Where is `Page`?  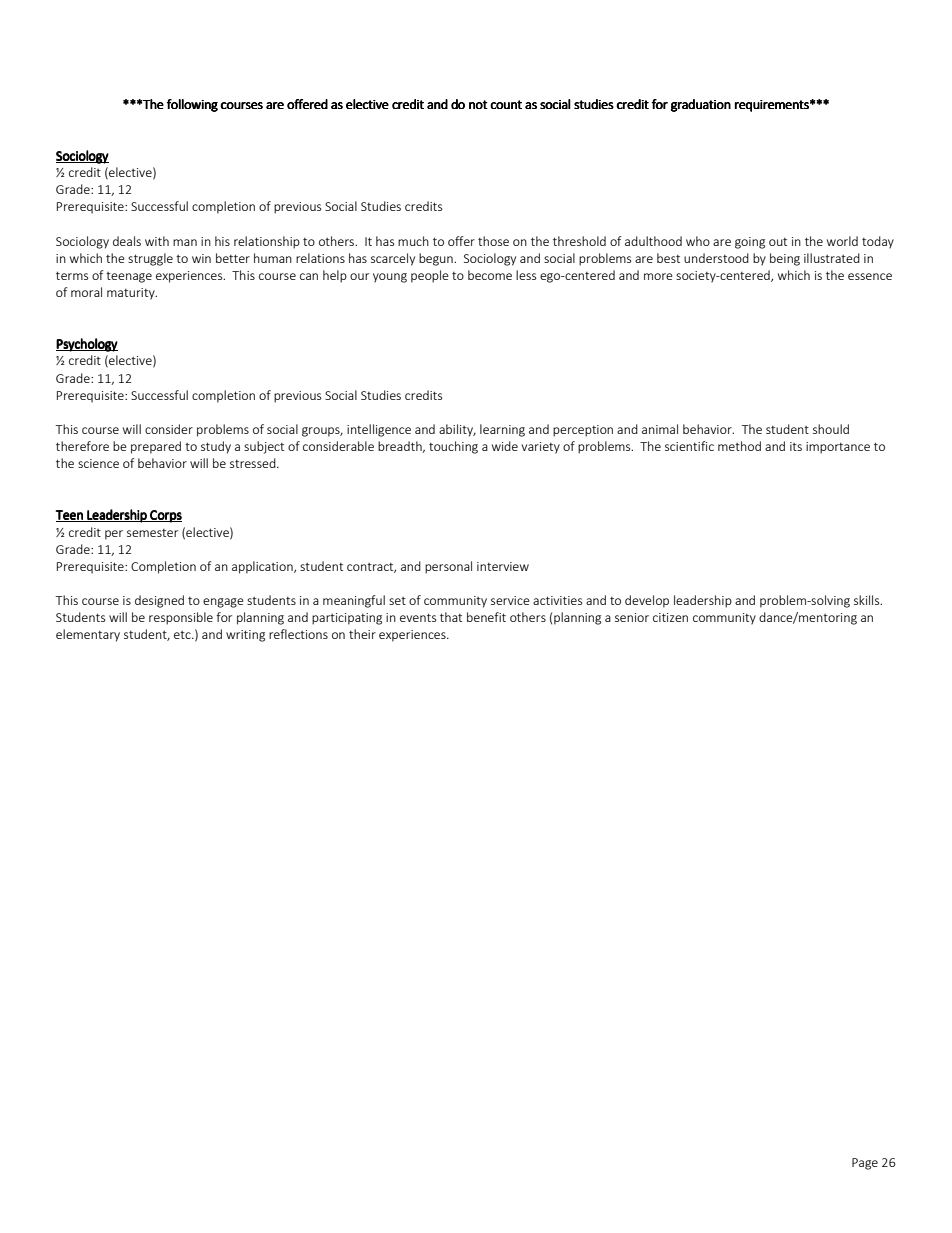 Page is located at coordinates (865, 1164).
